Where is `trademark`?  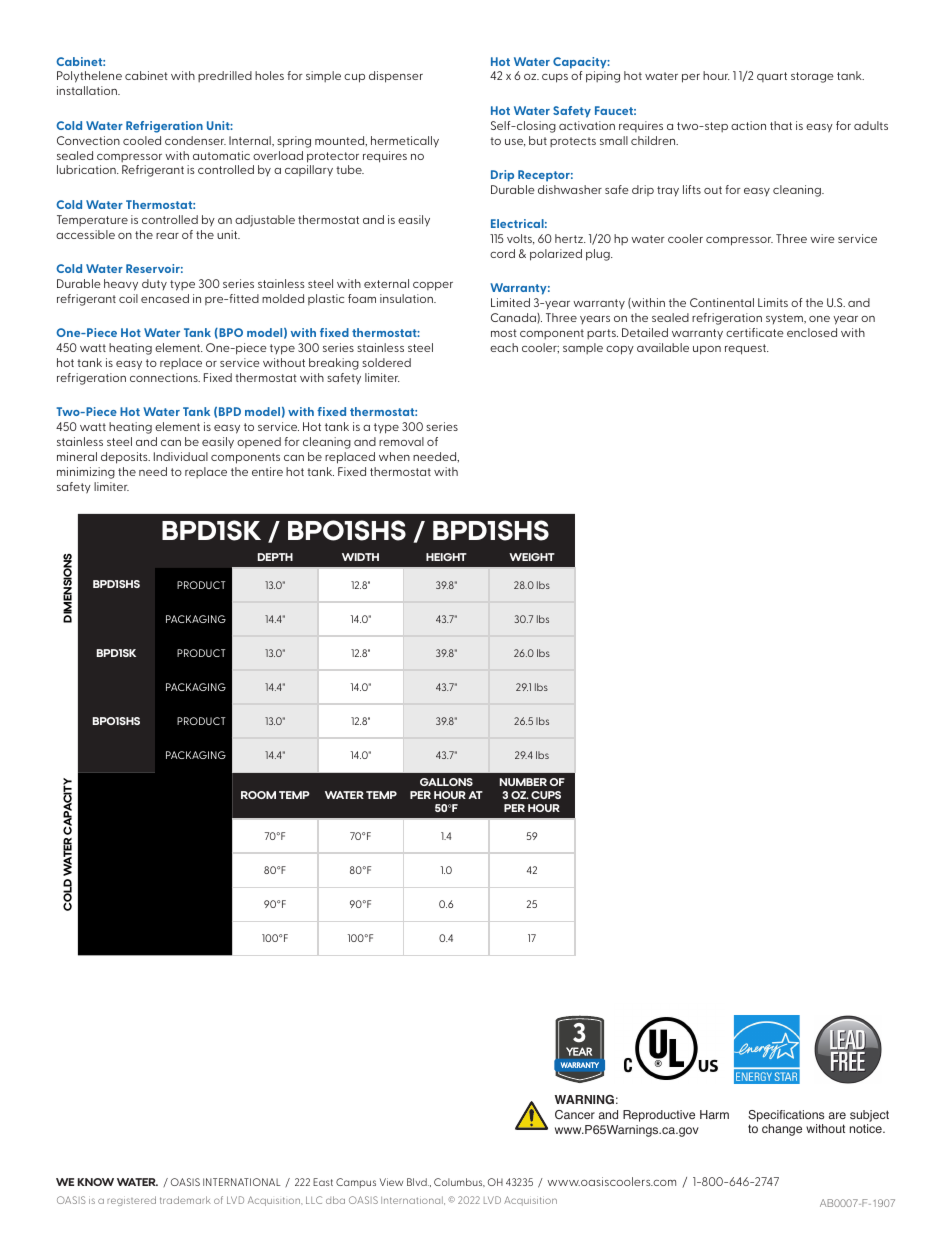 trademark is located at coordinates (185, 1200).
